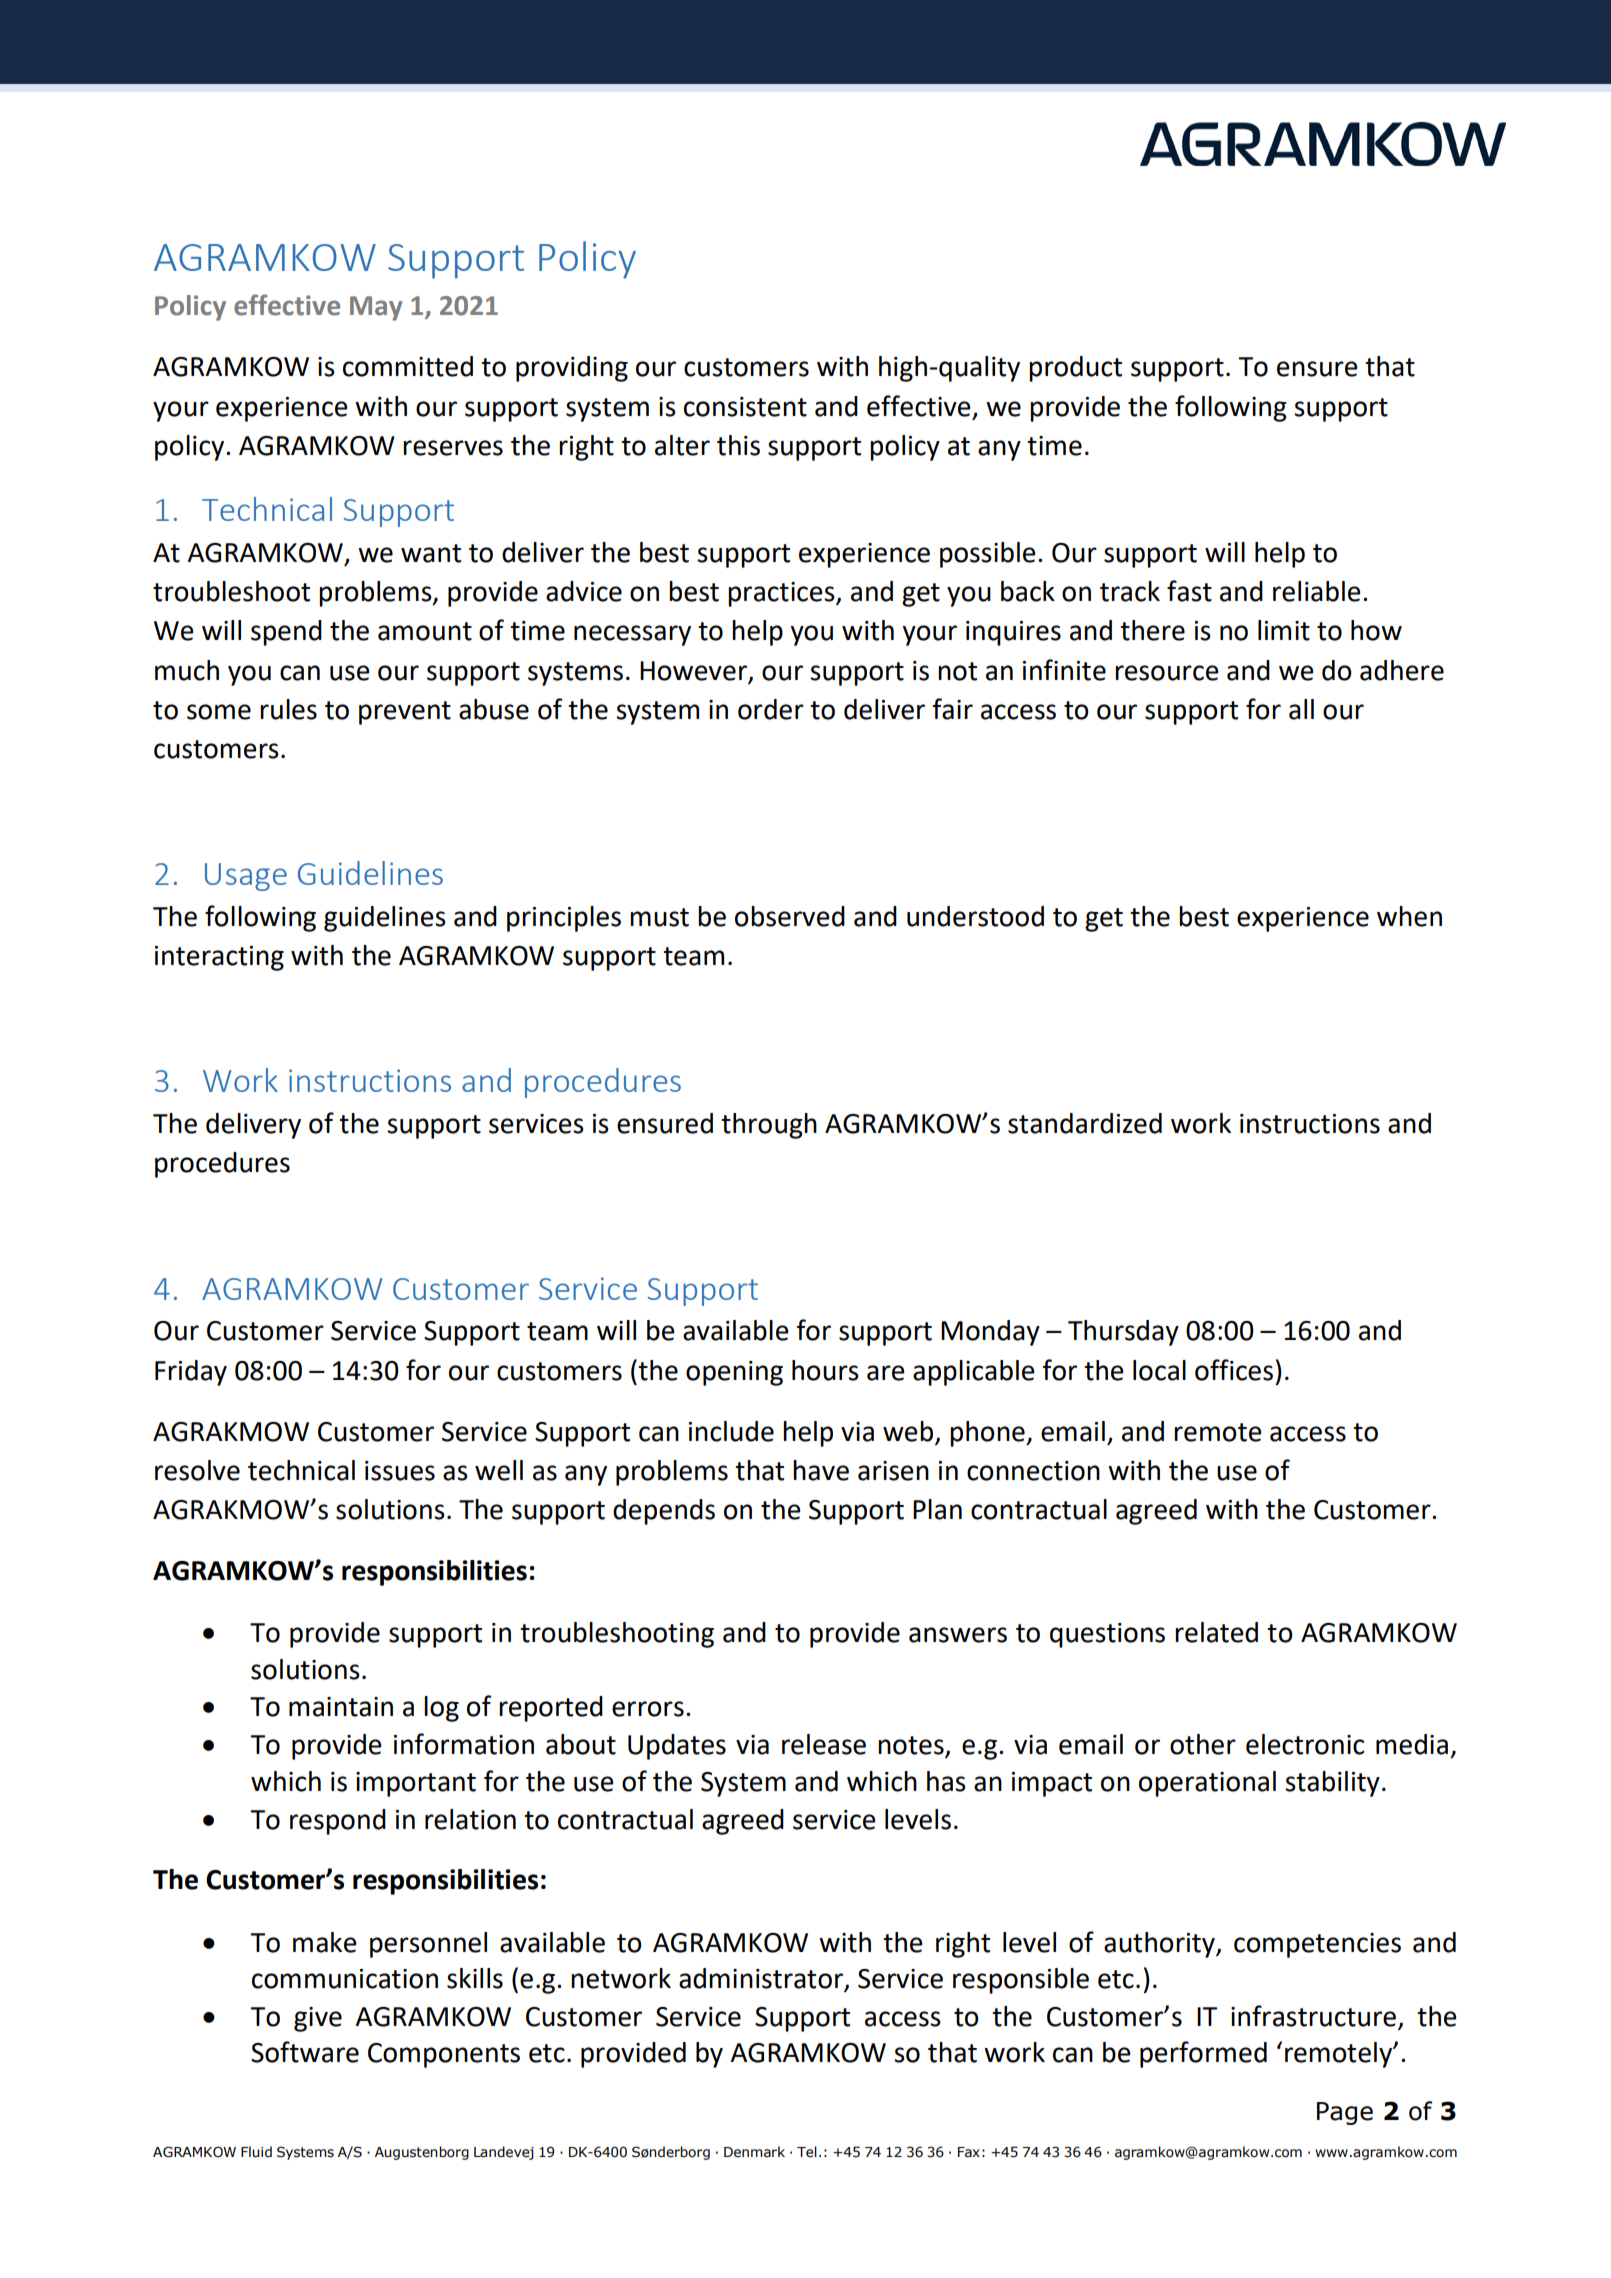 The height and width of the page is (2278, 1611). Describe the element at coordinates (1234, 1370) in the page. I see `offices` at that location.
